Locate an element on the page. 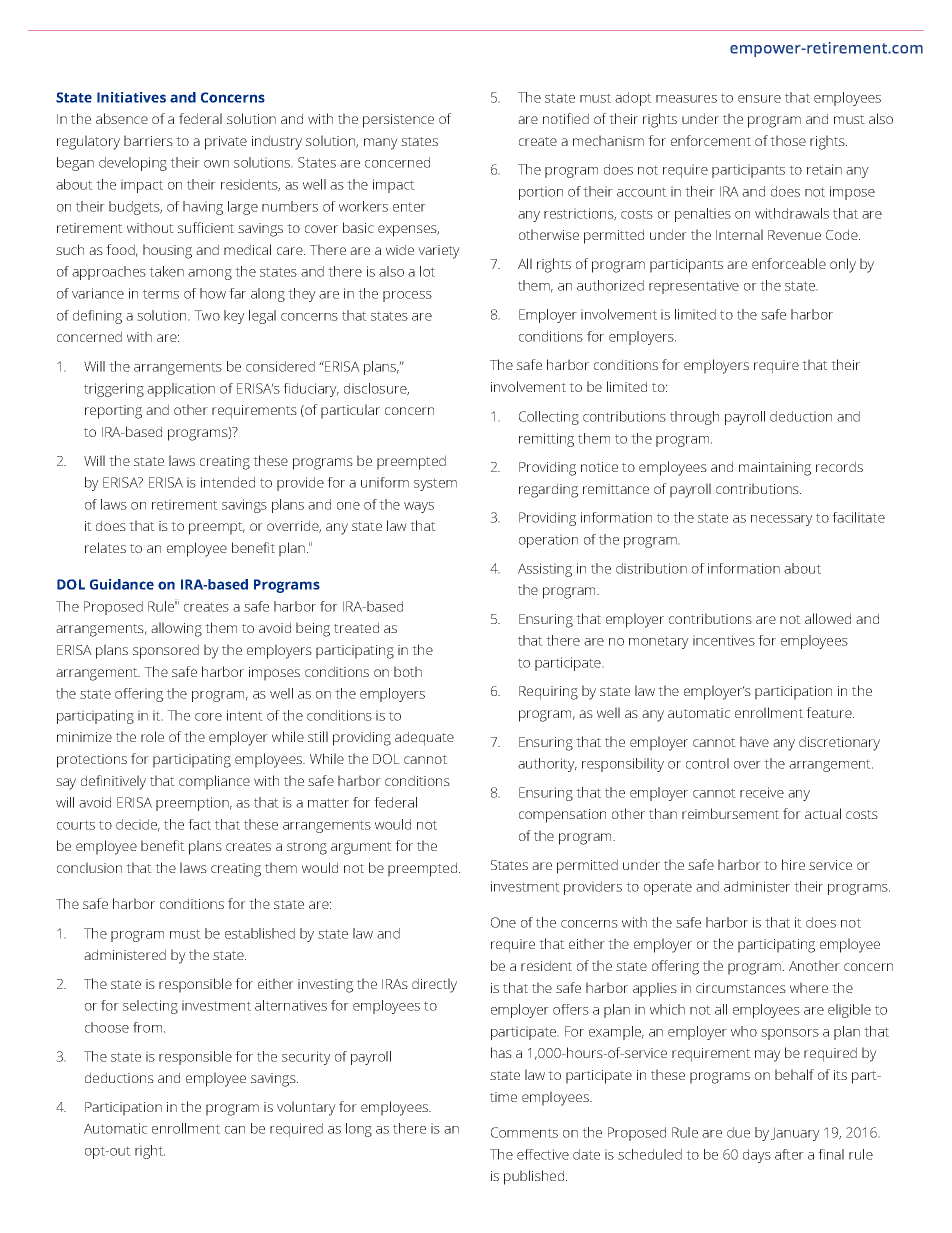 The width and height of the document is (952, 1233). persistence is located at coordinates (398, 121).
